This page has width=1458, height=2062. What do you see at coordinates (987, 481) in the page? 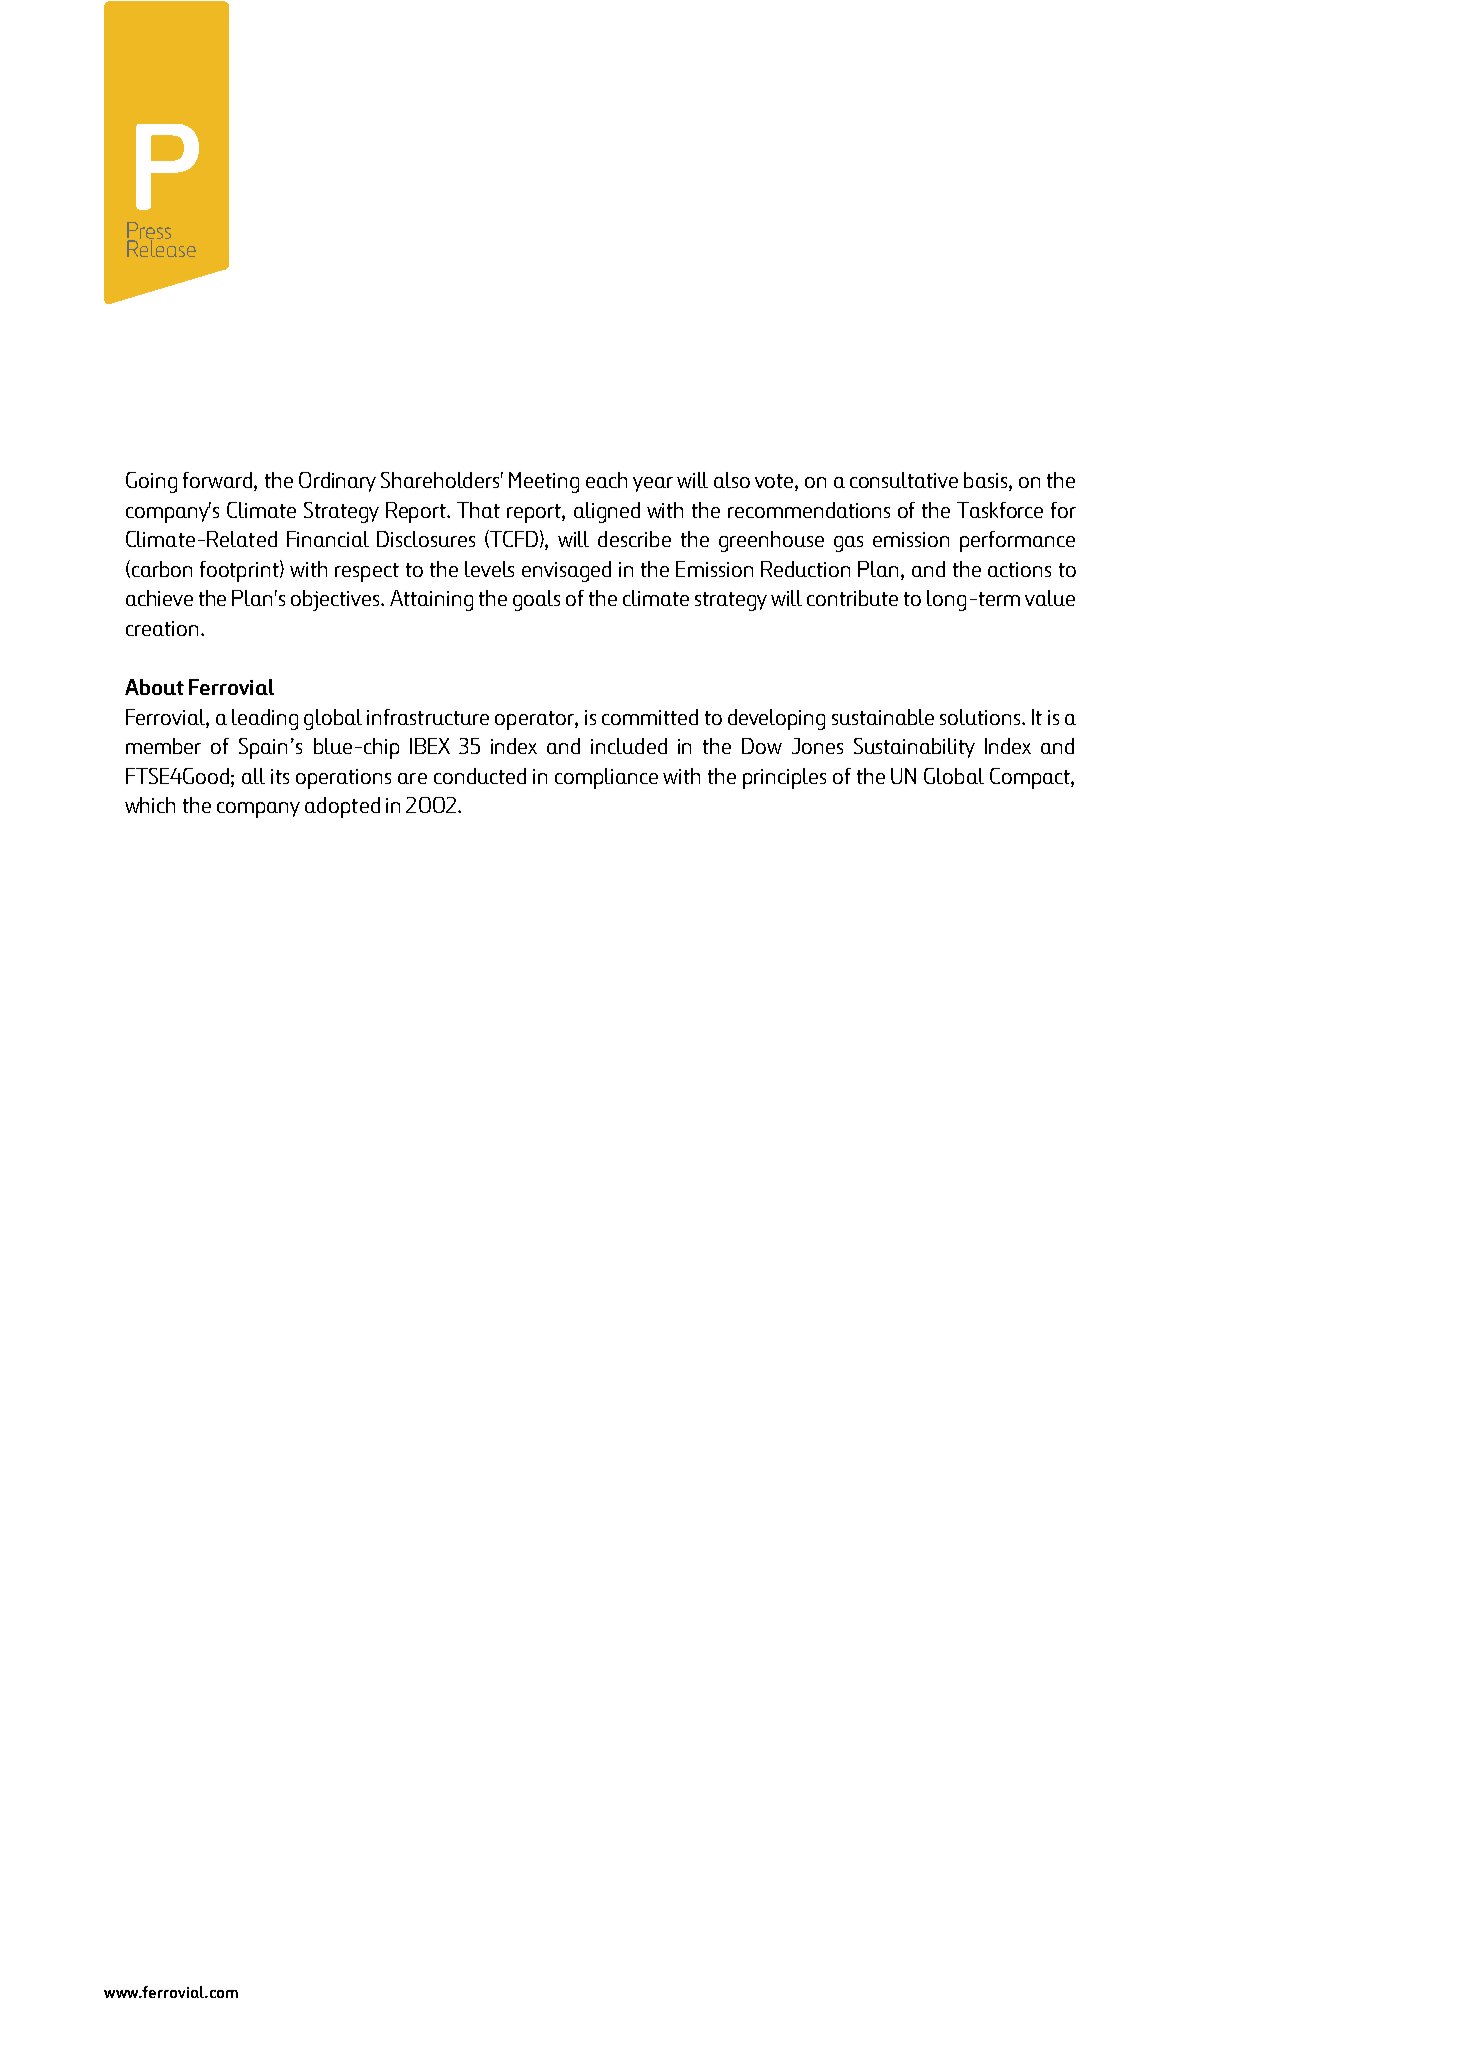
I see `basis` at bounding box center [987, 481].
